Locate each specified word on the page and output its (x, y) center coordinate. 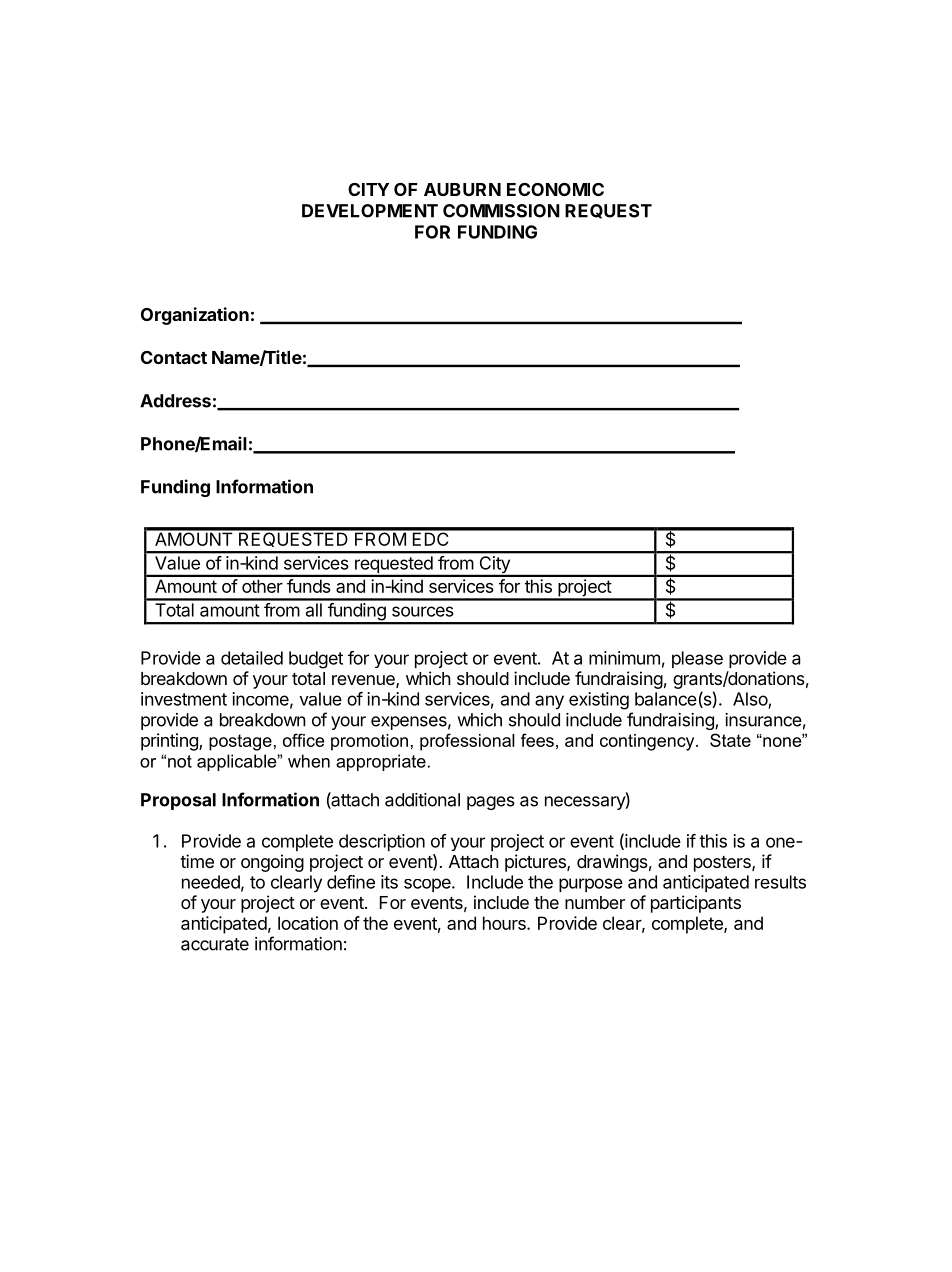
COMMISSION (501, 211)
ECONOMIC (555, 189)
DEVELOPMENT (370, 211)
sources (423, 611)
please (697, 659)
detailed (252, 658)
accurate (215, 944)
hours (505, 923)
